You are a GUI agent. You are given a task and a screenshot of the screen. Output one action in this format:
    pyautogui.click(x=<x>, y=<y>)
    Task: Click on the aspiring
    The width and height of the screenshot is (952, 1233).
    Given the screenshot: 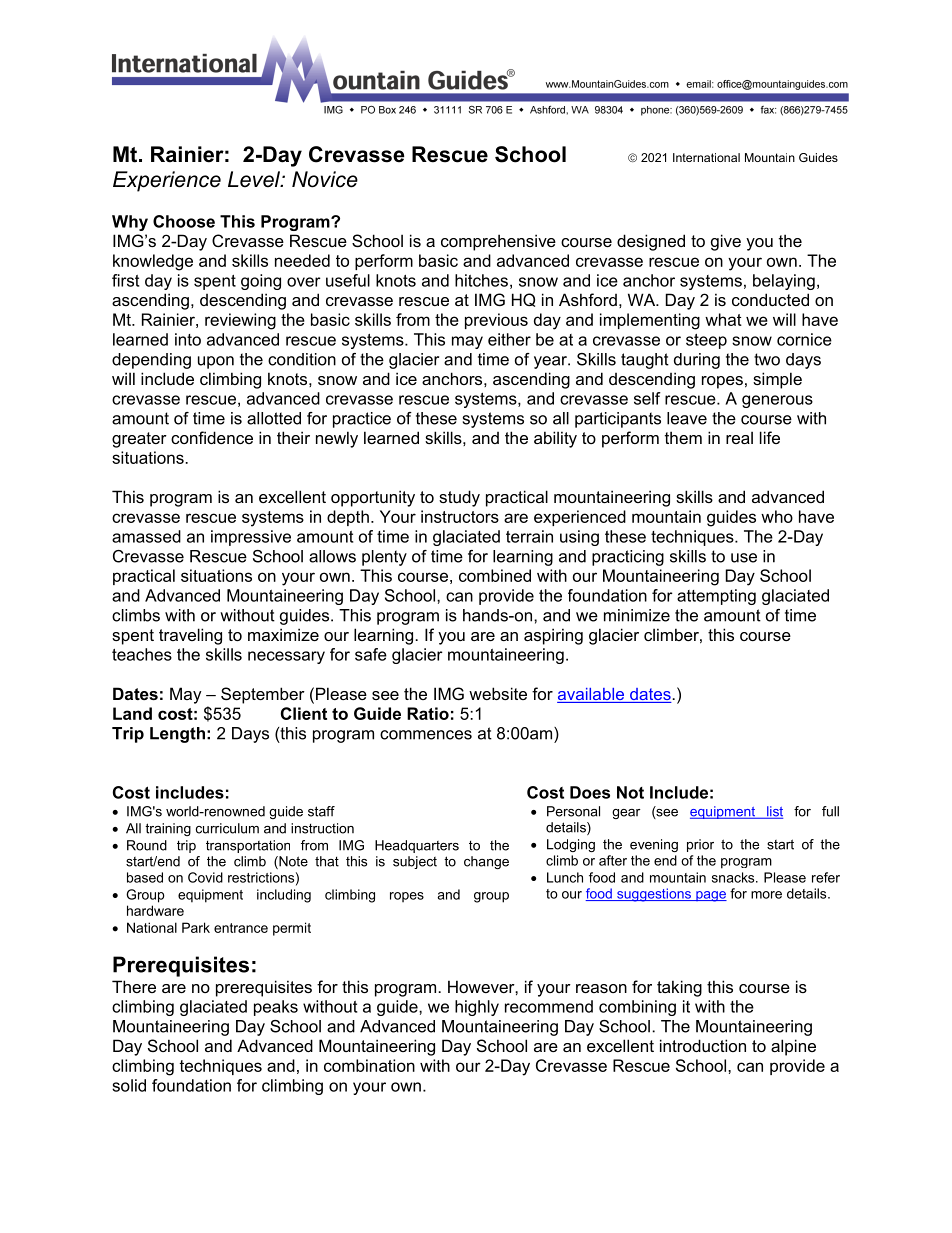 What is the action you would take?
    pyautogui.click(x=553, y=636)
